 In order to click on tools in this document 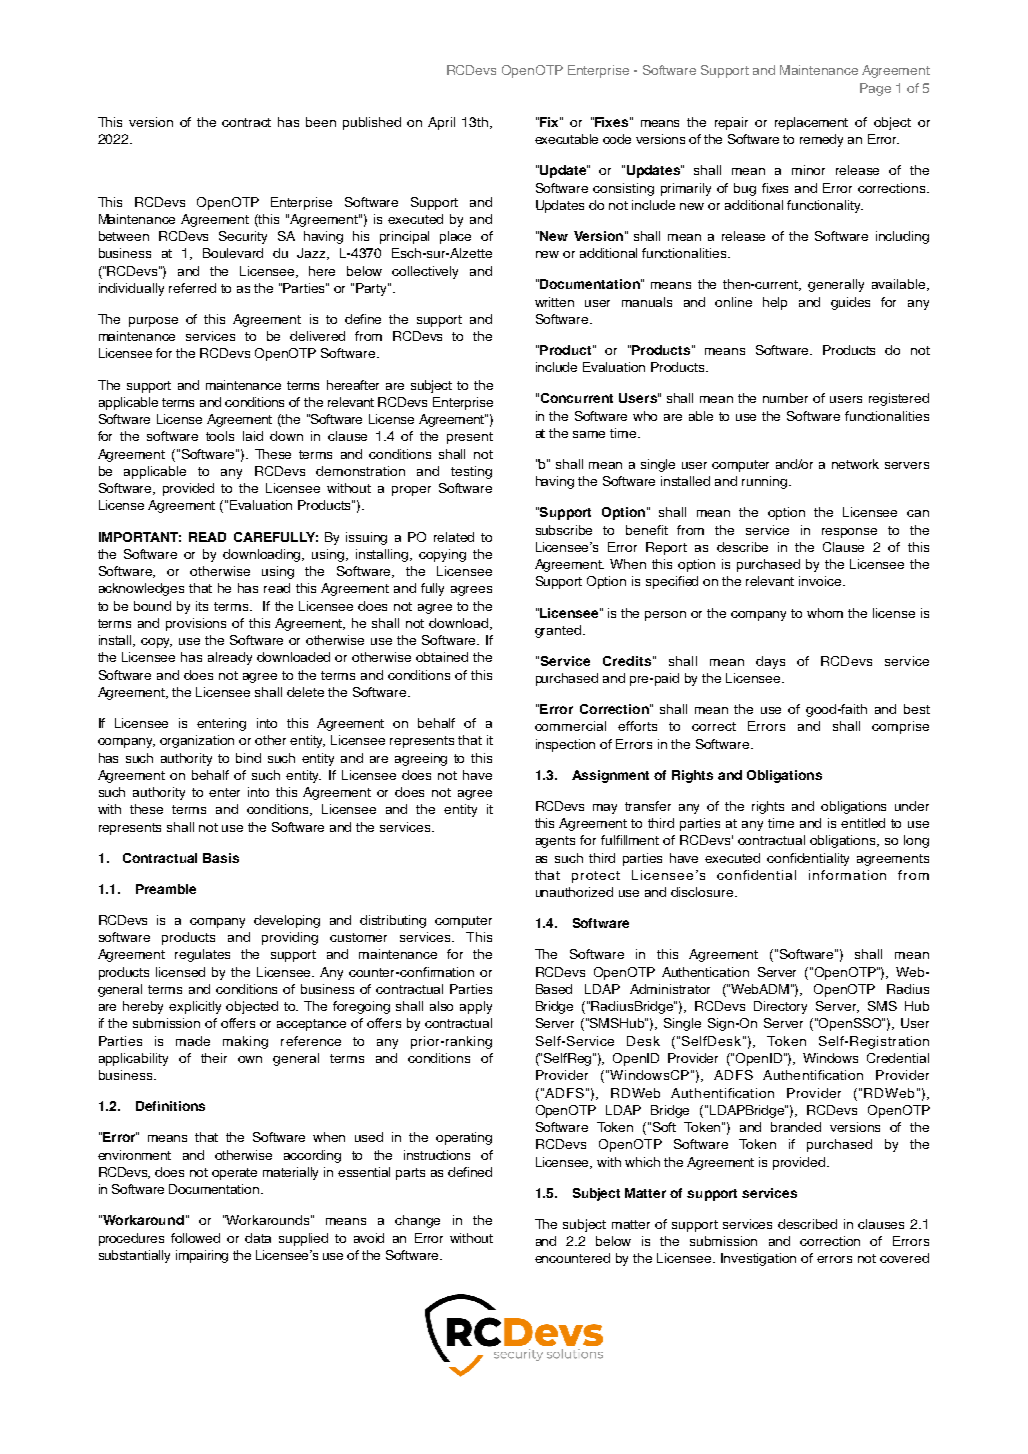, I will do `click(220, 436)`.
